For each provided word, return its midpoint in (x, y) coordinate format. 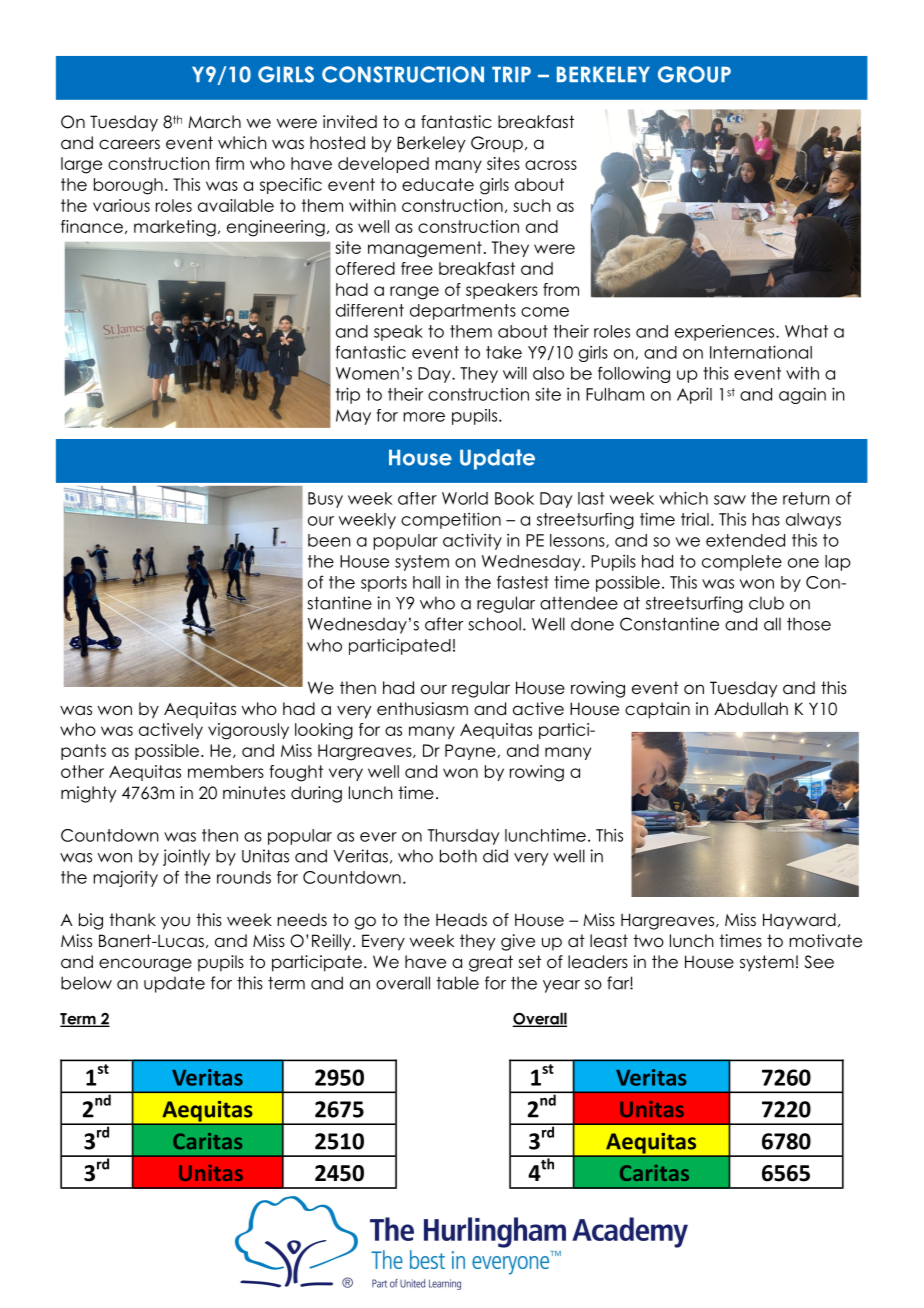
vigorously (248, 731)
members (226, 771)
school (494, 624)
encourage (145, 965)
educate (438, 184)
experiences (726, 333)
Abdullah (751, 709)
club (766, 603)
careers (129, 144)
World (465, 498)
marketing (175, 228)
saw (730, 500)
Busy (325, 500)
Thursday (463, 837)
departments (463, 312)
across (551, 165)
